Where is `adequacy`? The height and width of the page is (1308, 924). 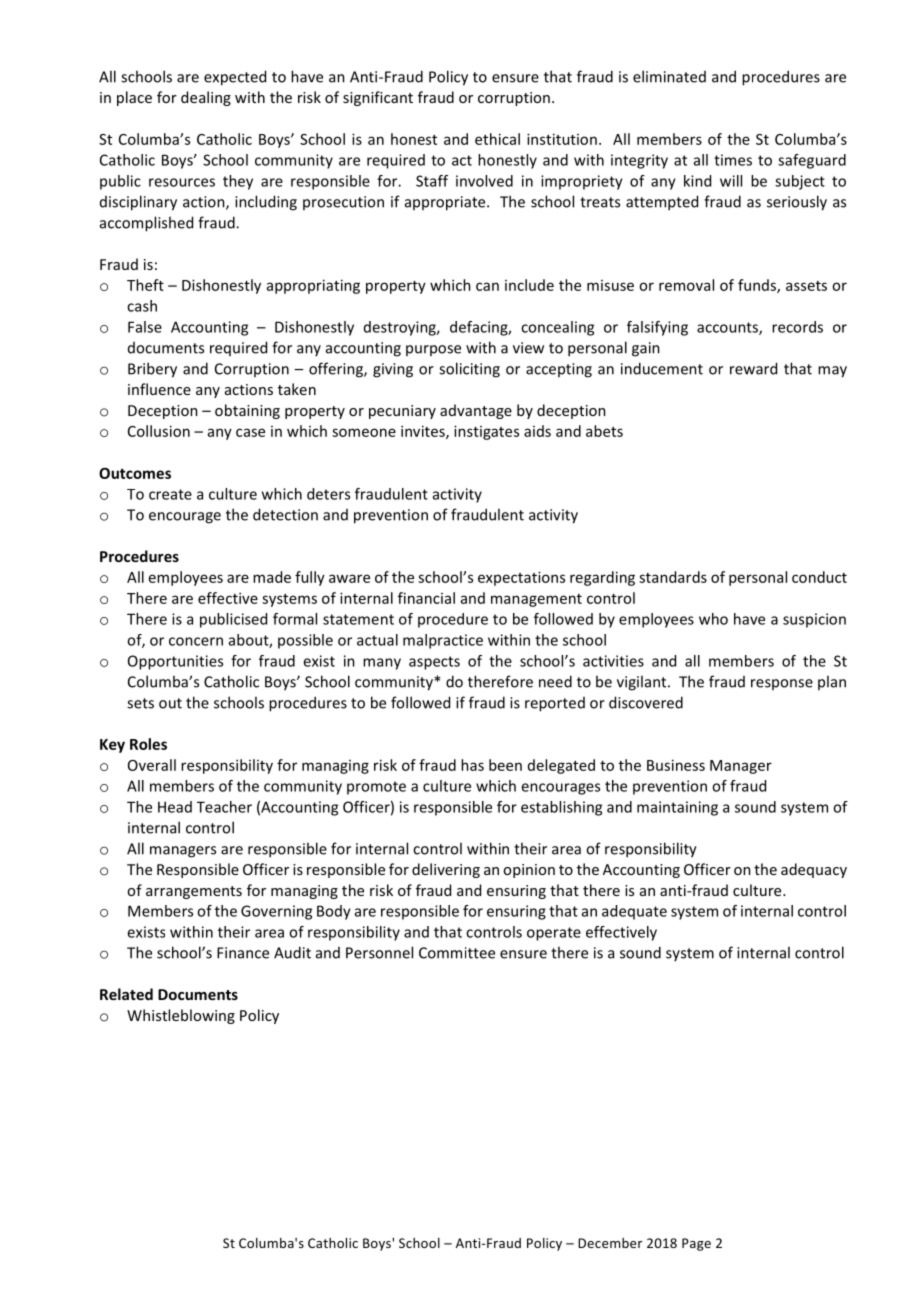 adequacy is located at coordinates (814, 870).
